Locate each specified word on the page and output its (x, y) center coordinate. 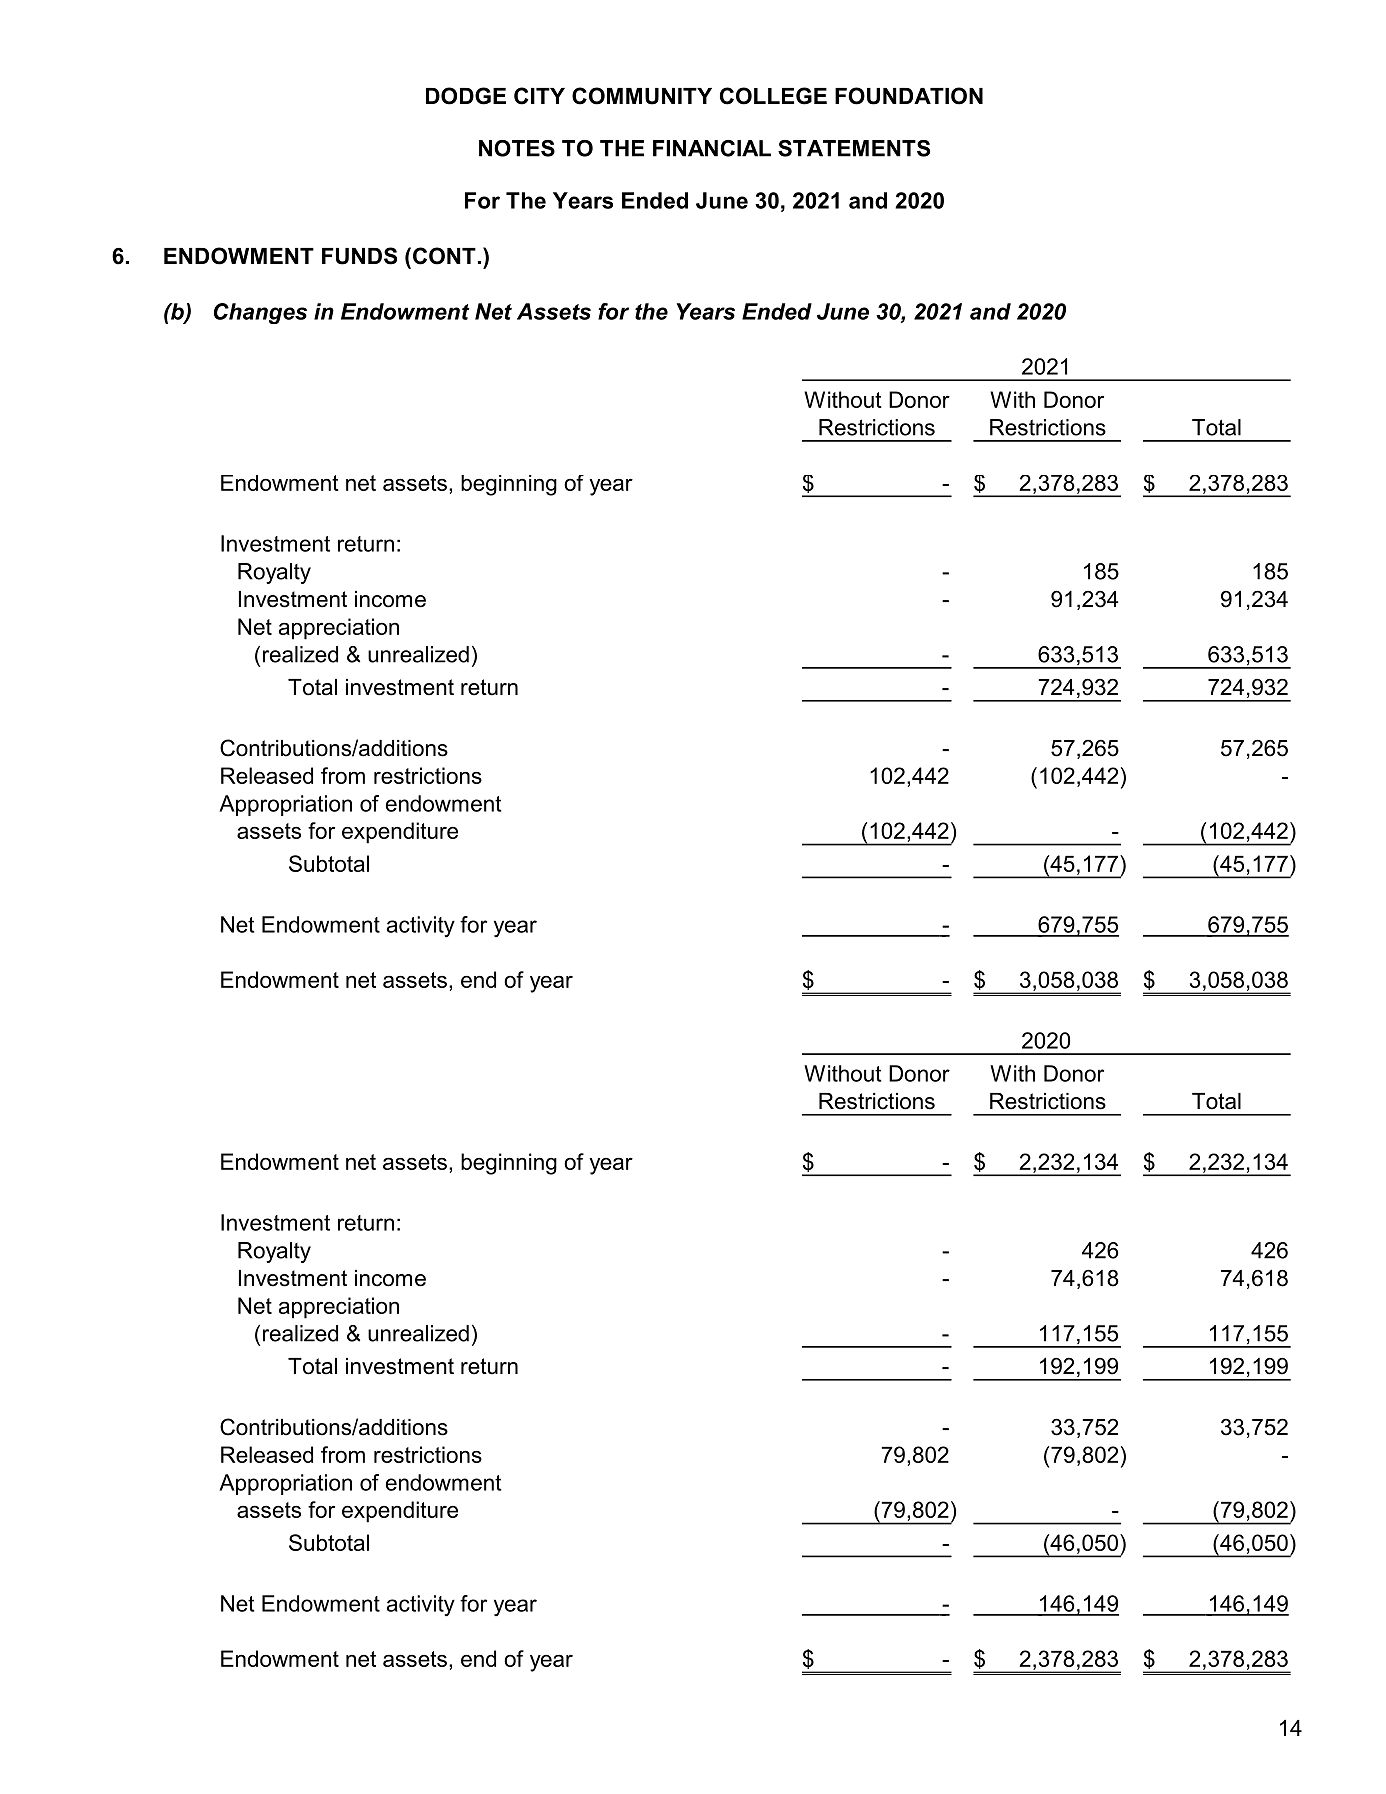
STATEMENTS (854, 148)
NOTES (517, 148)
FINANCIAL (712, 148)
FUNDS (359, 256)
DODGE (466, 96)
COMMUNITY (642, 96)
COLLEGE (773, 96)
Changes (260, 313)
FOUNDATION (909, 96)
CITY (539, 96)
